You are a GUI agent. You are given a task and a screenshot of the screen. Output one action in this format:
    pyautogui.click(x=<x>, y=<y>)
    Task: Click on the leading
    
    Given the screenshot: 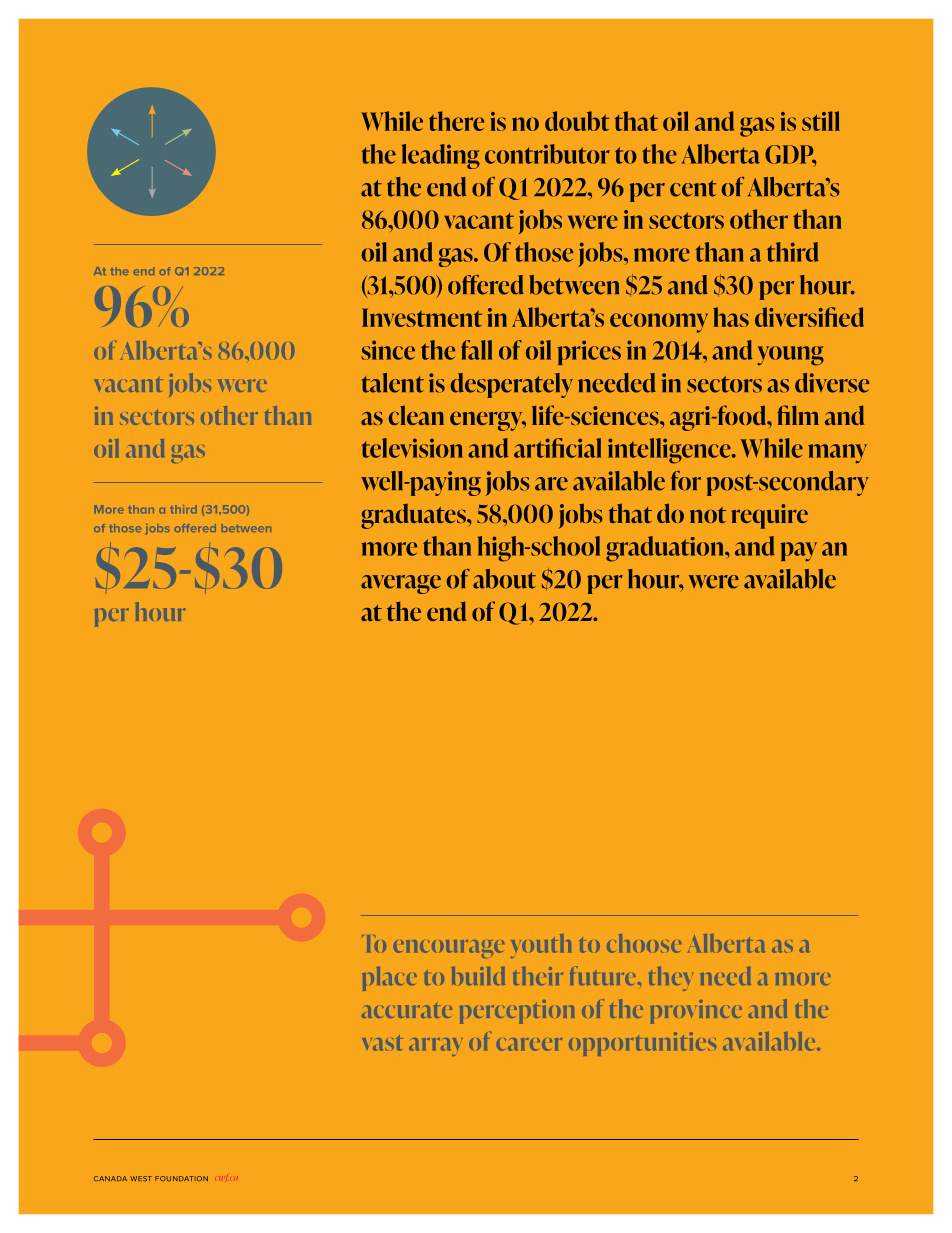 What is the action you would take?
    pyautogui.click(x=441, y=156)
